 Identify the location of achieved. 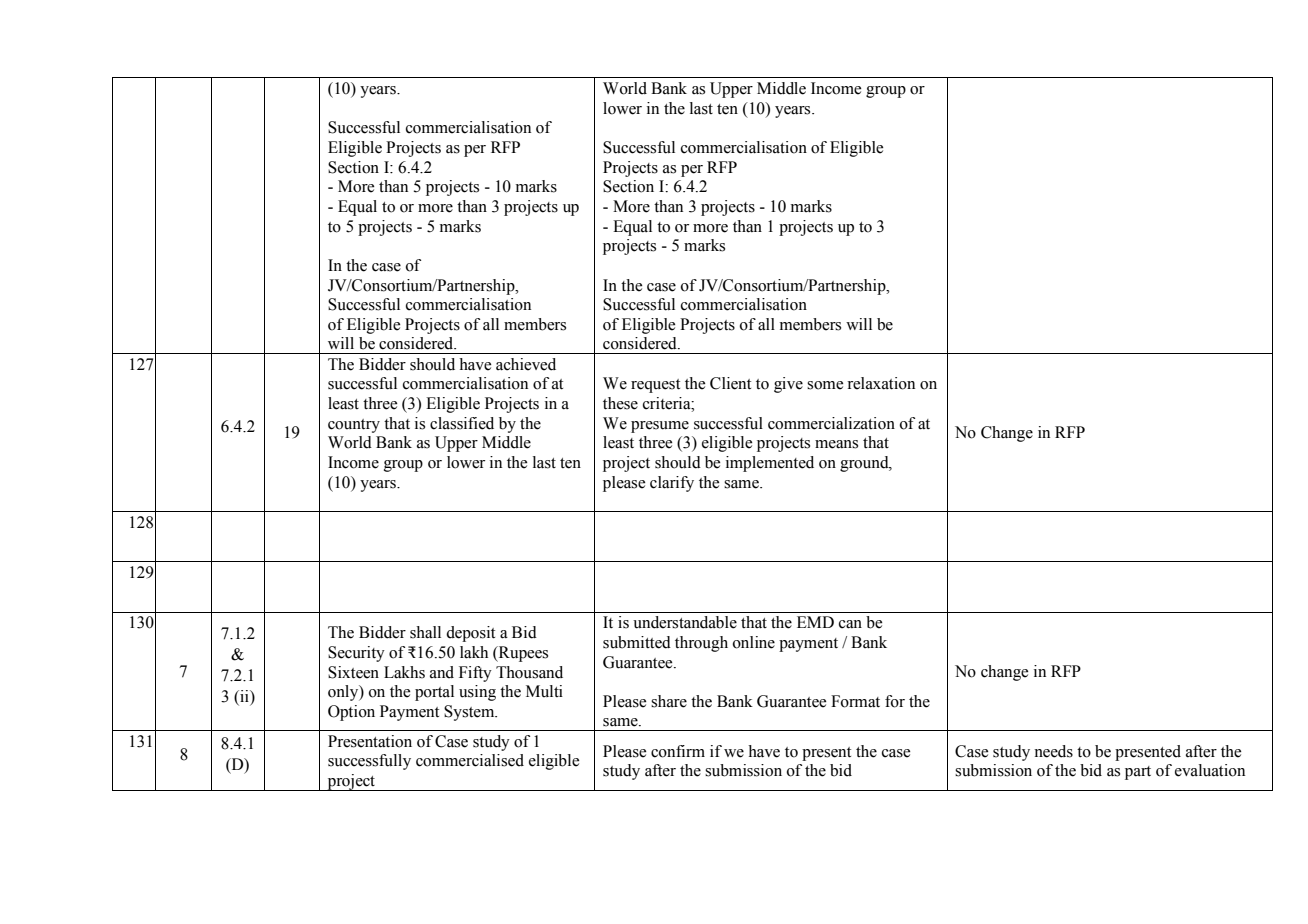
(526, 364).
